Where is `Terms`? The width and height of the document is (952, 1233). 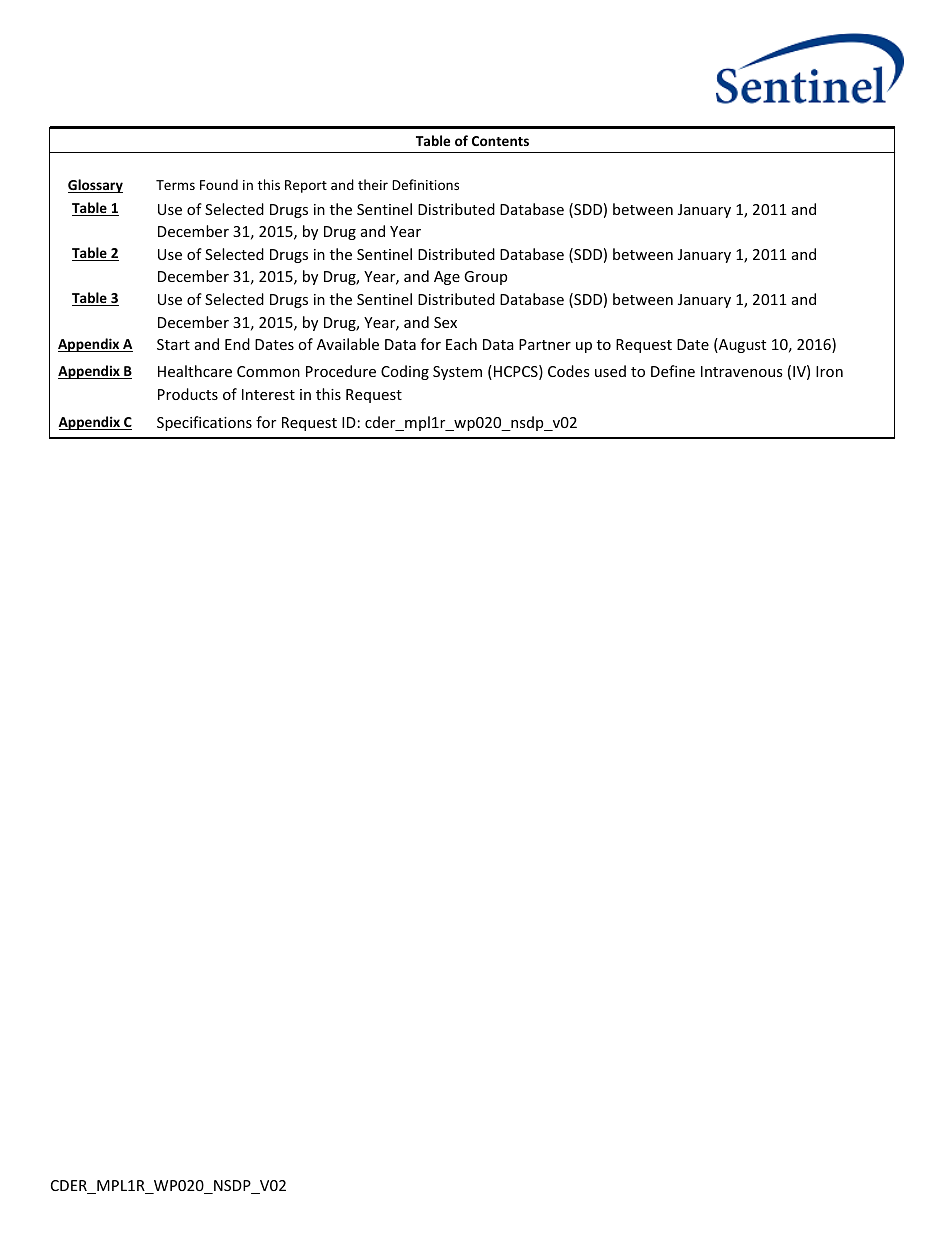
Terms is located at coordinates (175, 185).
